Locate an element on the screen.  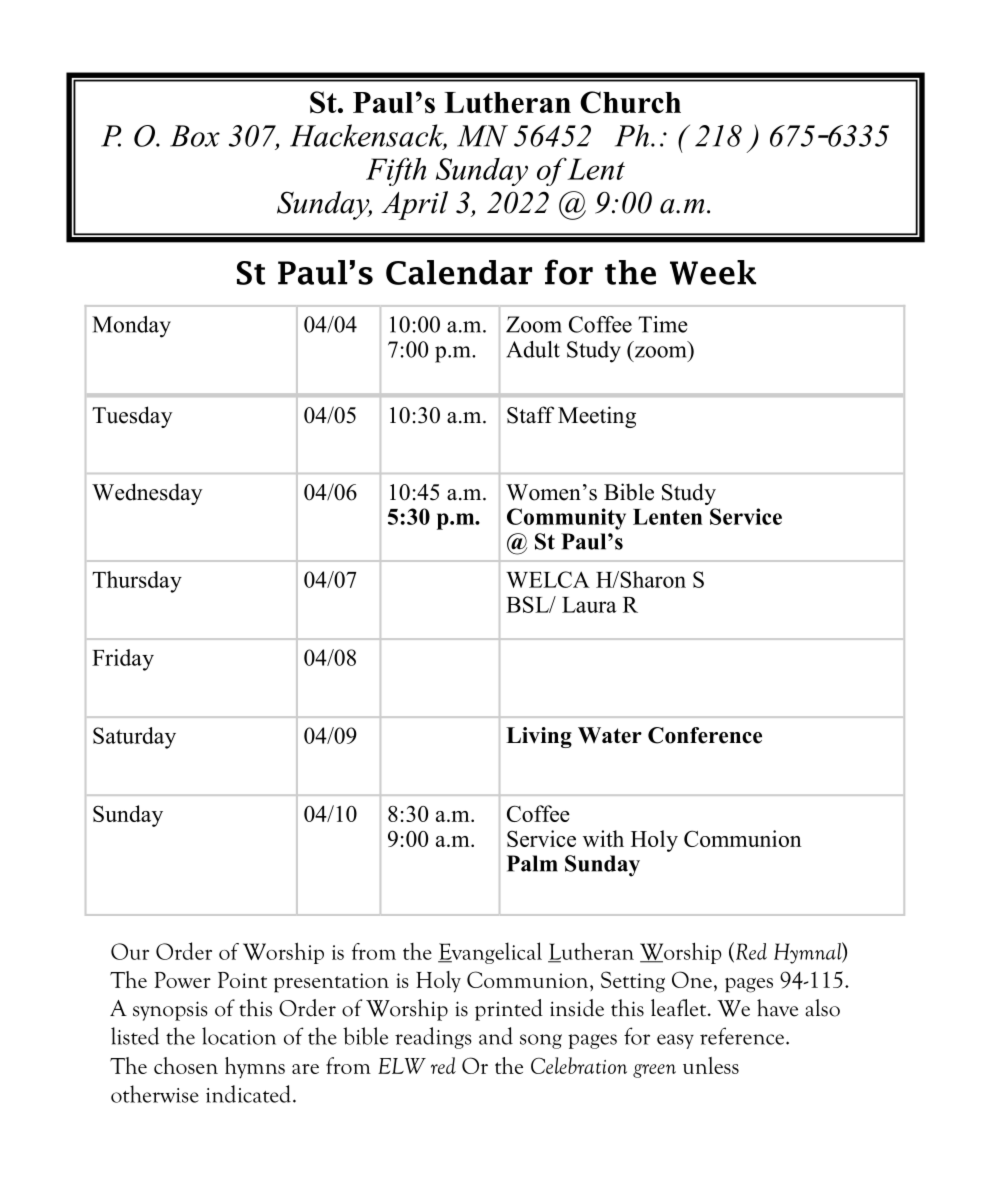
chosen is located at coordinates (186, 1065).
